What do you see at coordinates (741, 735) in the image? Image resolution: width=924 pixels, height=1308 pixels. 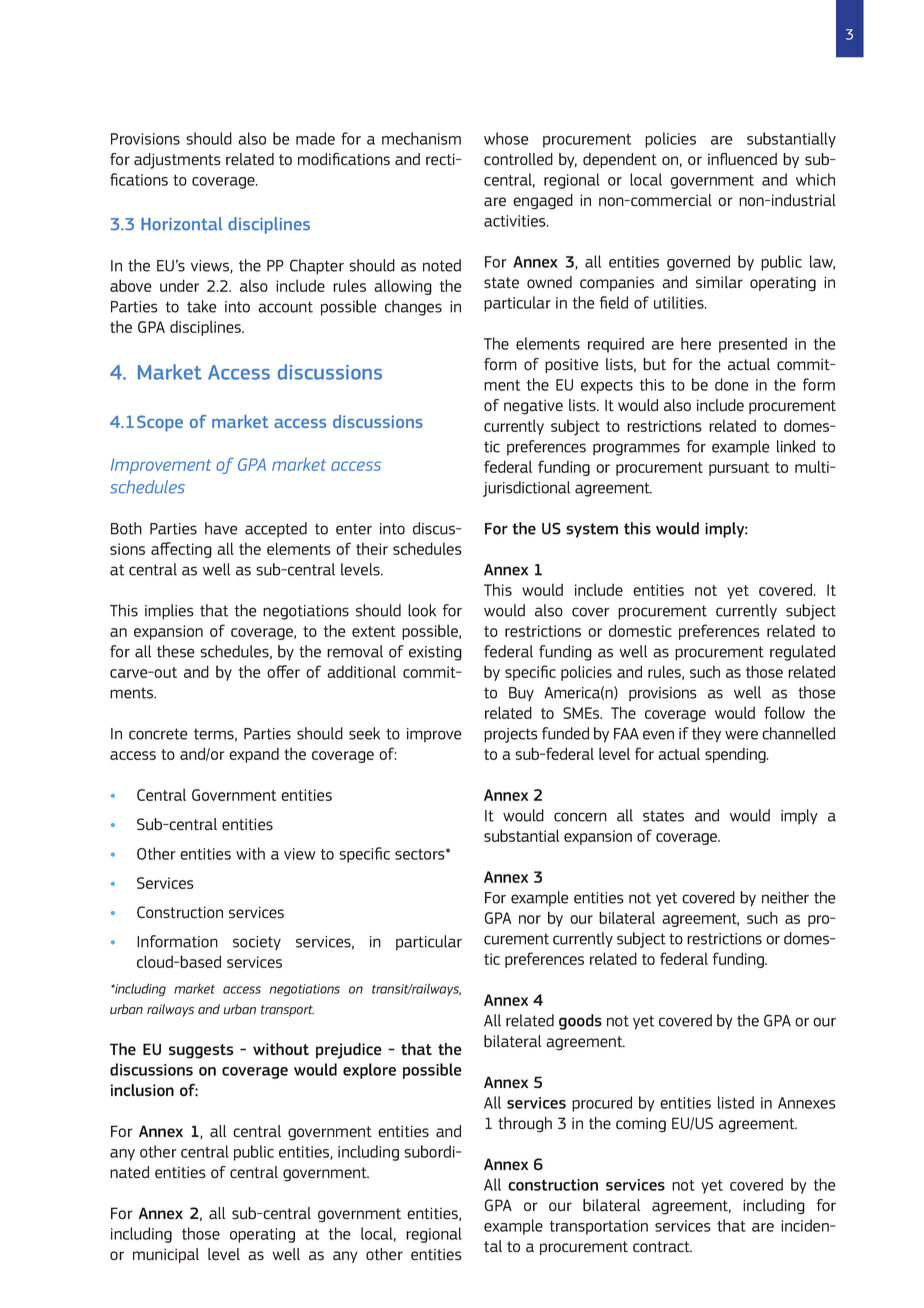 I see `were` at bounding box center [741, 735].
